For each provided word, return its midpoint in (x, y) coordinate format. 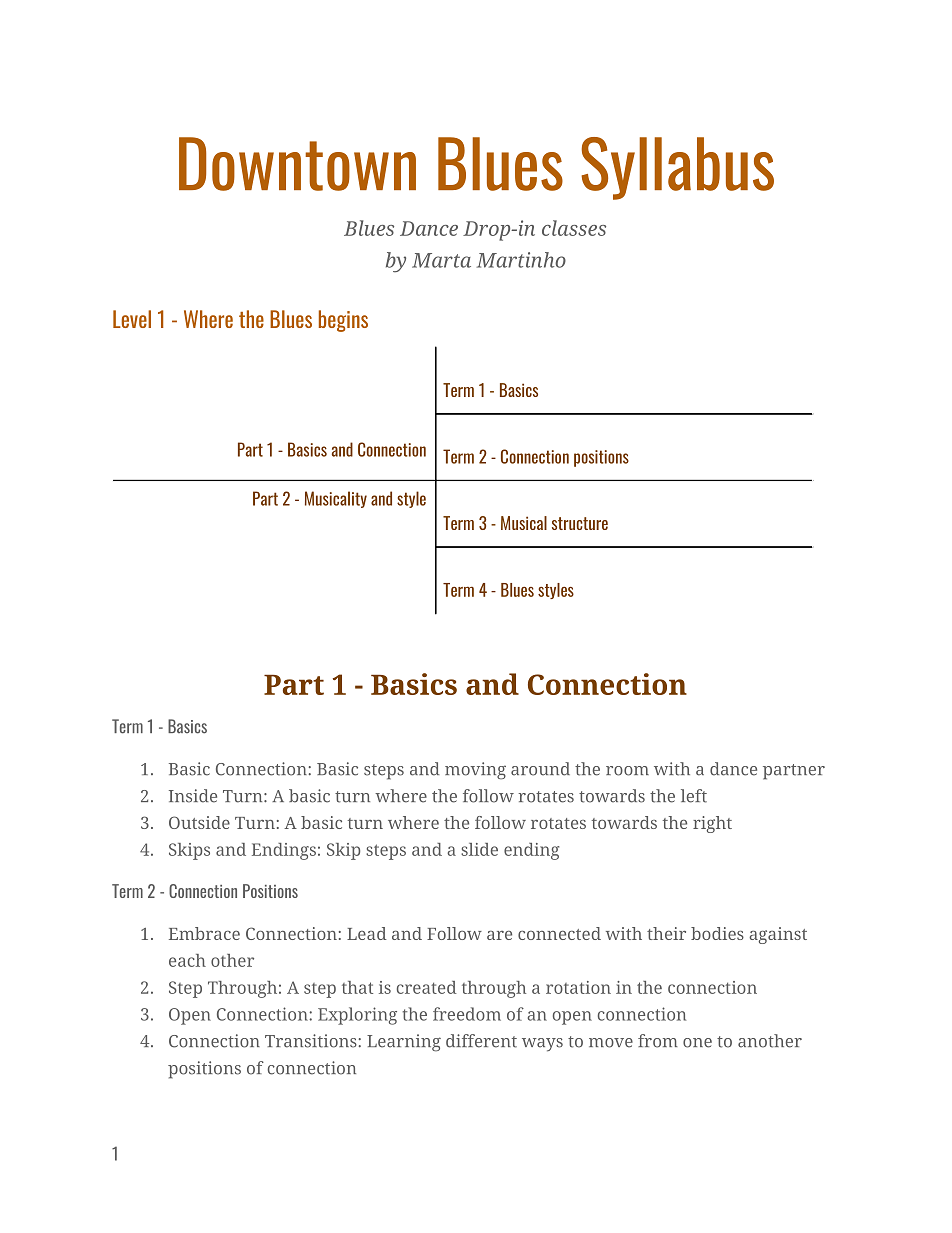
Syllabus (677, 168)
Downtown (297, 164)
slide (479, 849)
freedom (467, 1014)
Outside (199, 822)
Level (132, 319)
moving (475, 771)
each (187, 960)
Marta (441, 260)
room (627, 771)
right (712, 824)
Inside (193, 796)
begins (343, 321)
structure (580, 523)
